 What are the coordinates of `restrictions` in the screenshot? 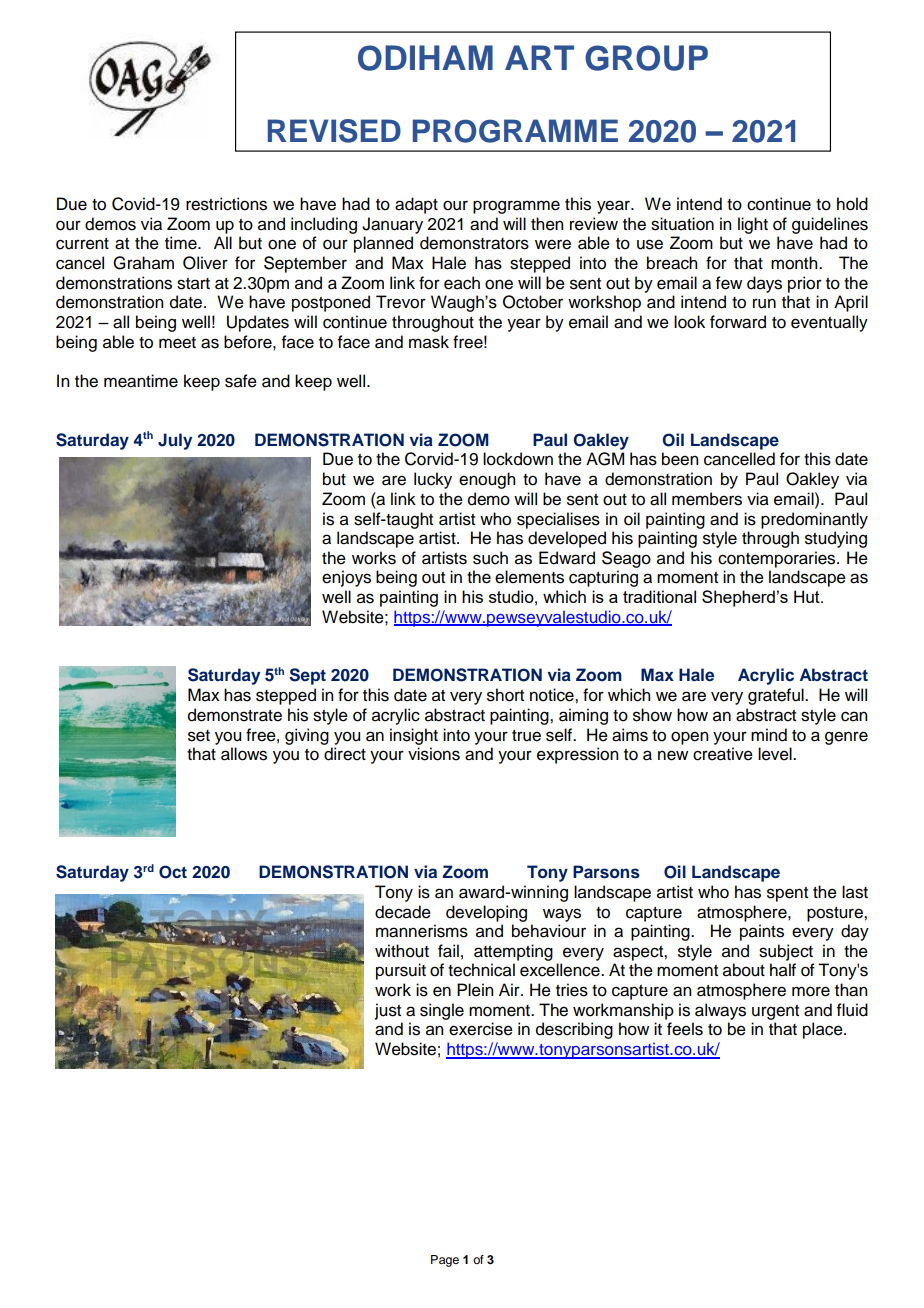 It's located at (226, 204).
